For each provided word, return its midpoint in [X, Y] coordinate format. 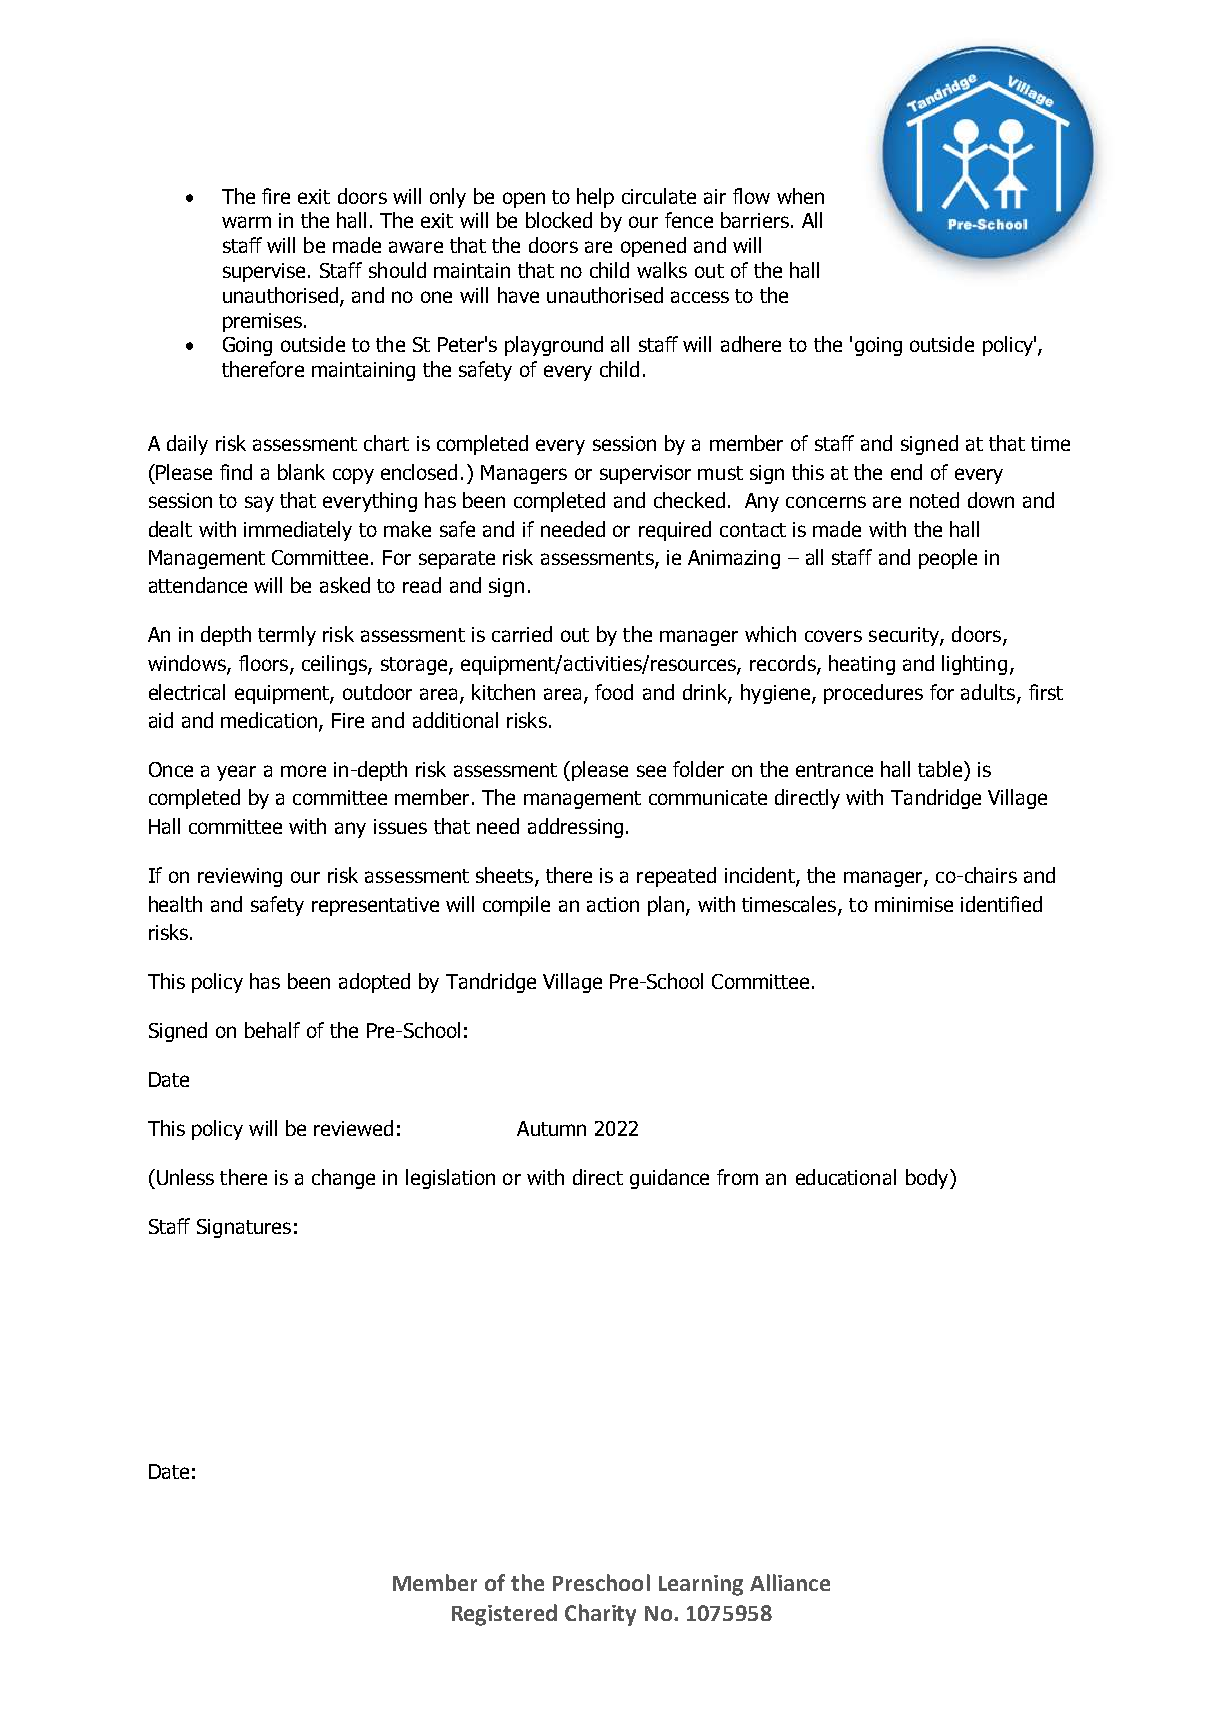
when [800, 196]
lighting [974, 665]
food [614, 692]
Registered [504, 1615]
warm [246, 222]
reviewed [353, 1128]
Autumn [551, 1128]
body [928, 1179]
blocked [559, 220]
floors [263, 663]
